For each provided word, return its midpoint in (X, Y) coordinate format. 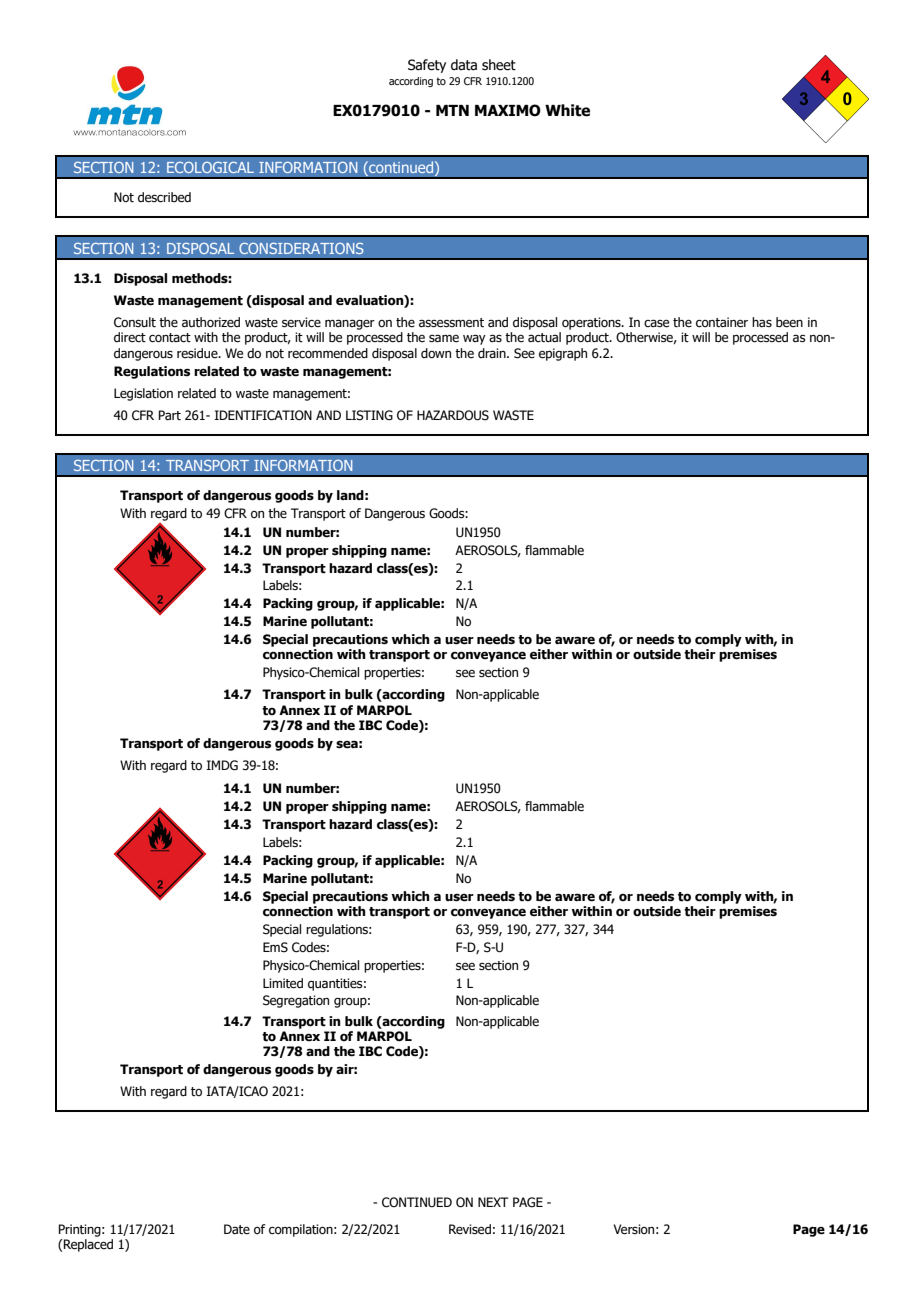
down (436, 353)
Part (170, 415)
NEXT (493, 1202)
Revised (470, 1229)
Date (237, 1229)
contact (170, 338)
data (464, 64)
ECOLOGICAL (210, 167)
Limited (283, 983)
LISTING (369, 415)
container (722, 322)
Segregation (296, 1001)
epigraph (563, 354)
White (567, 110)
